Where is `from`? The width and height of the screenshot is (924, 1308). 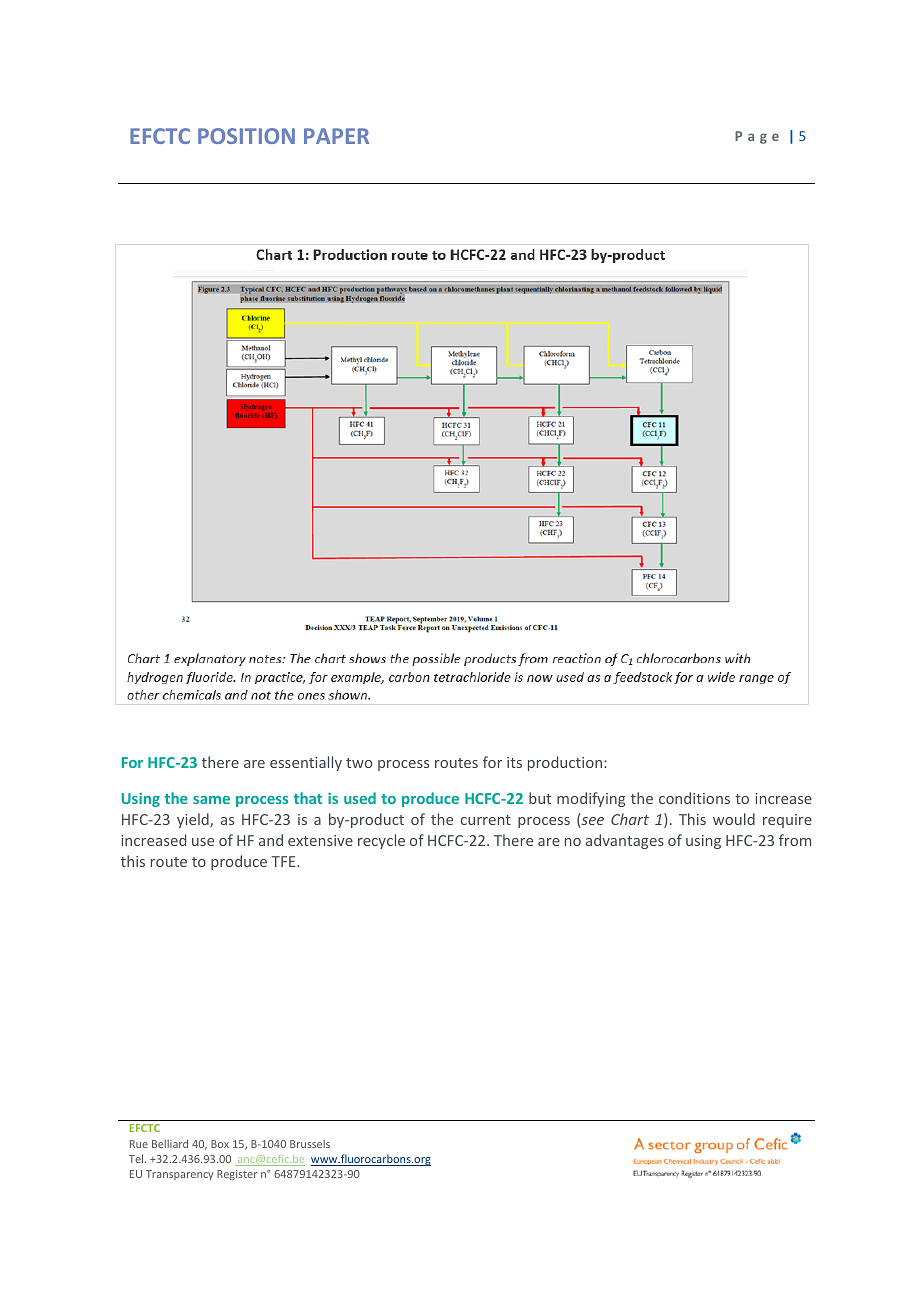
from is located at coordinates (795, 840).
